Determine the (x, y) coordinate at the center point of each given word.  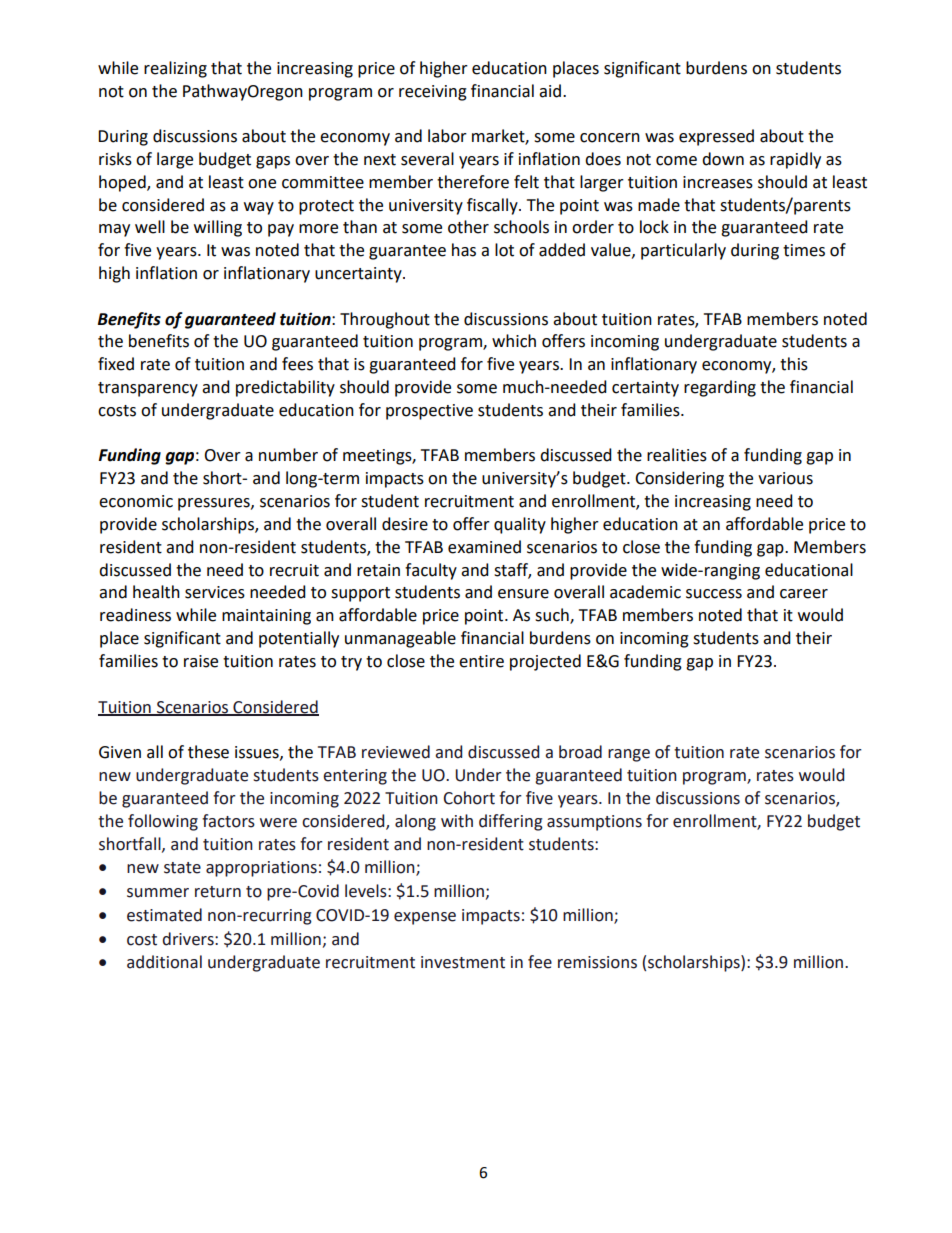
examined (484, 547)
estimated (164, 915)
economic (136, 501)
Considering (679, 479)
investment (463, 962)
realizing (175, 69)
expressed (716, 137)
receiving (433, 93)
